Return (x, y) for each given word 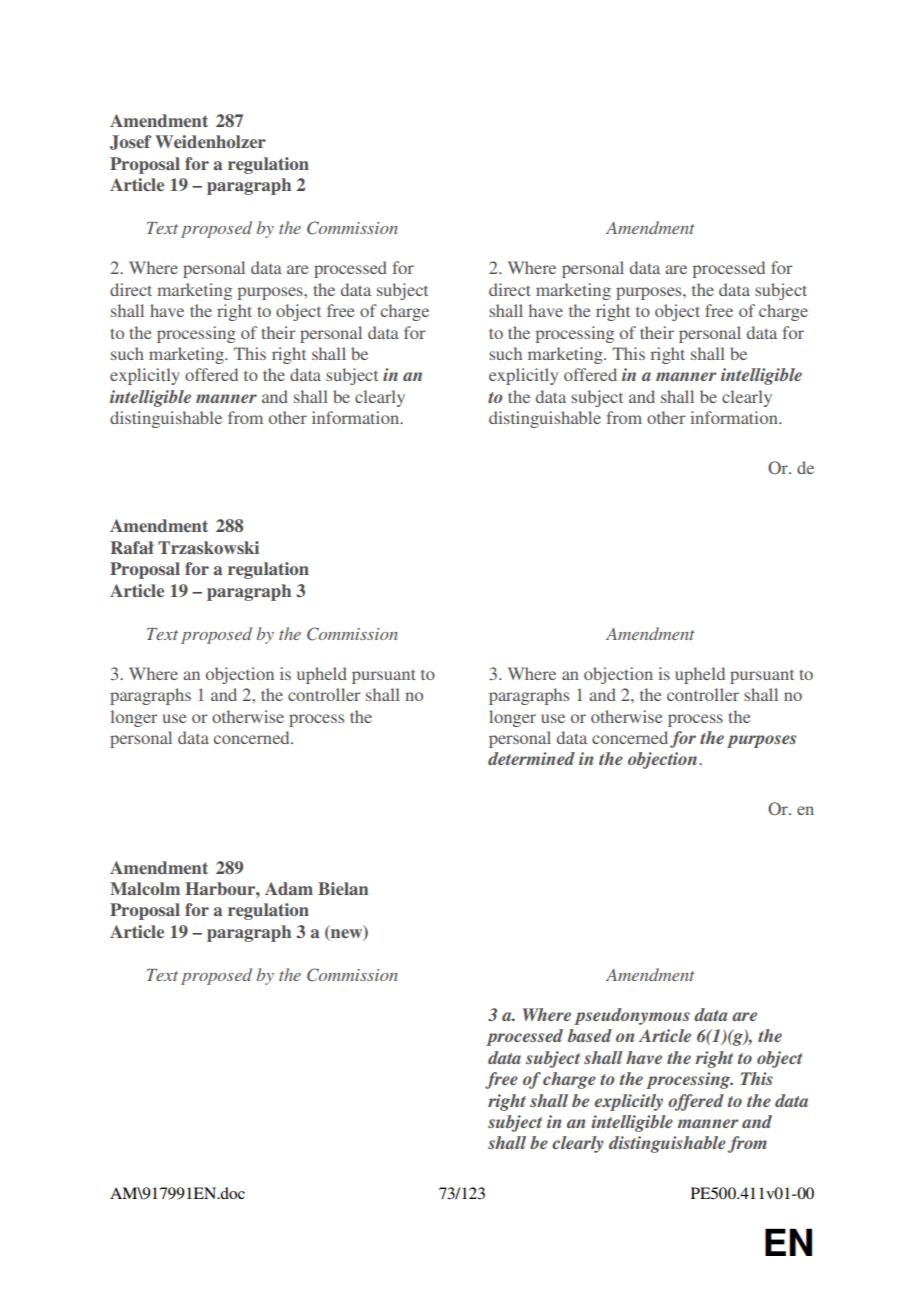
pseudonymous (632, 1016)
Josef (130, 142)
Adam (289, 888)
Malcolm (145, 888)
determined (531, 758)
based (590, 1035)
